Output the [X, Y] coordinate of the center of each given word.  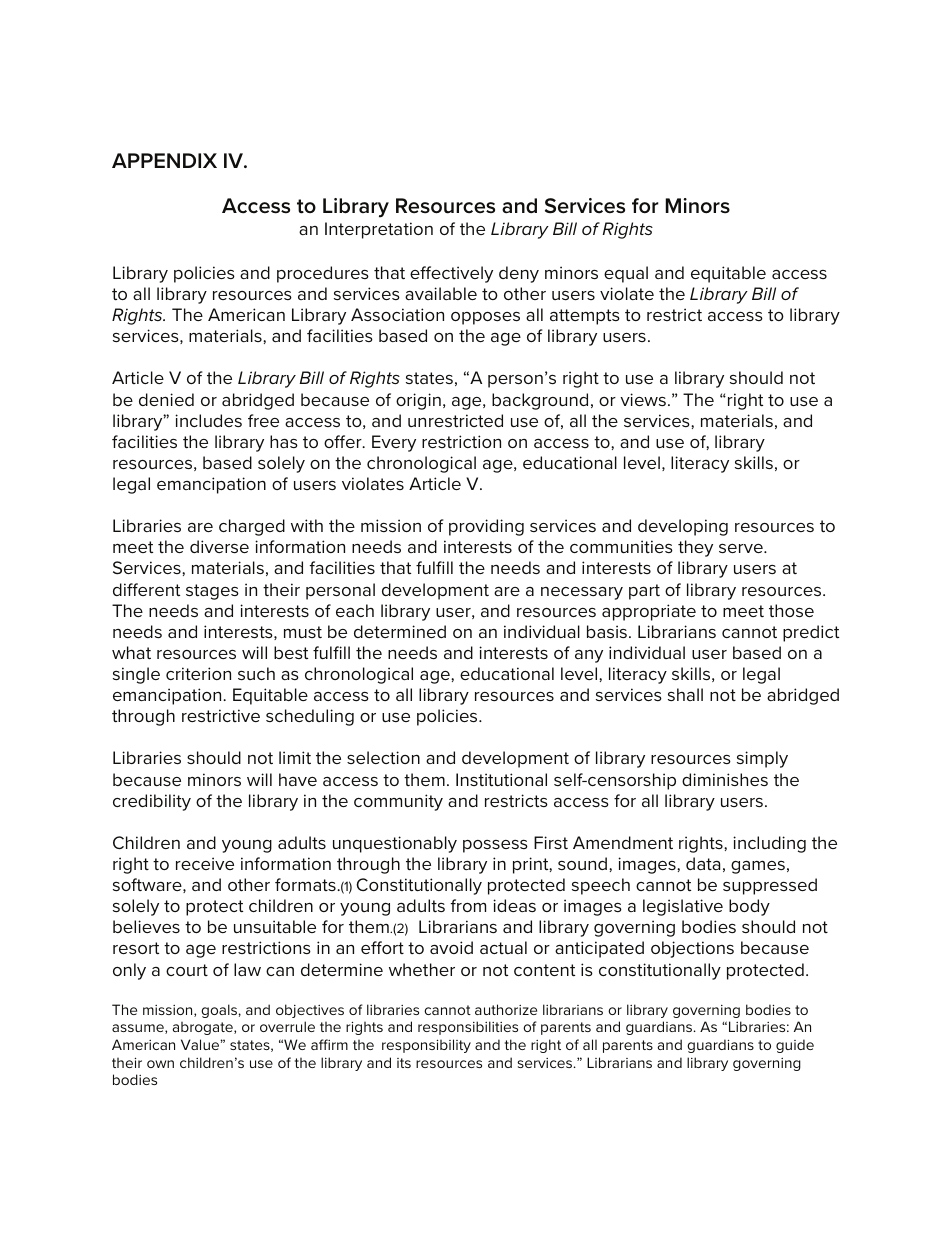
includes [208, 420]
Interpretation [379, 230]
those [791, 610]
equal [626, 274]
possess [495, 846]
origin [418, 401]
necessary [582, 593]
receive [205, 863]
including [769, 844]
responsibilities [468, 1028]
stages [212, 592]
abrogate [203, 1028]
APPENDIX [164, 160]
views [643, 399]
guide [795, 1046]
